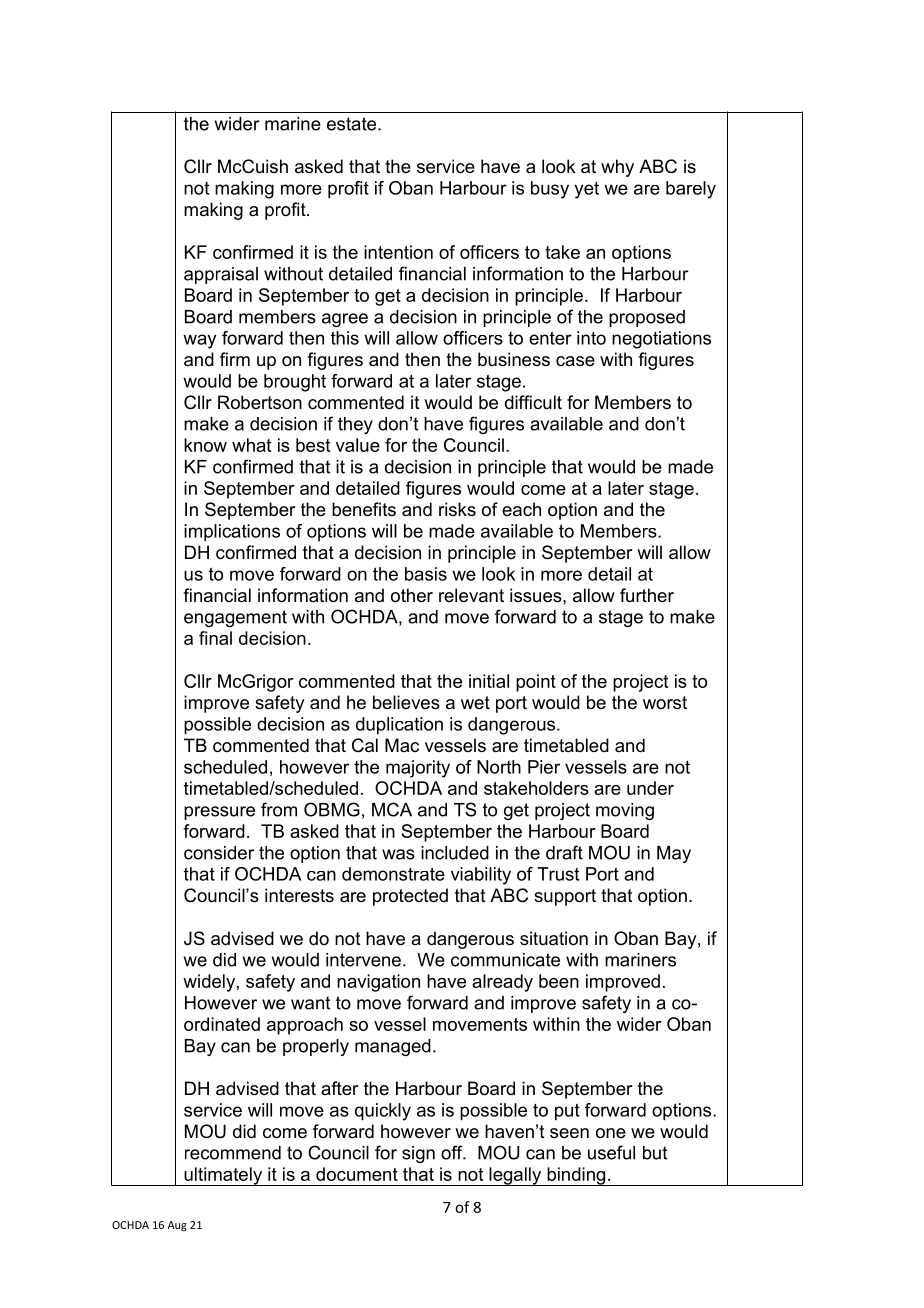 This screenshot has width=924, height=1308. Describe the element at coordinates (617, 168) in the screenshot. I see `why` at that location.
